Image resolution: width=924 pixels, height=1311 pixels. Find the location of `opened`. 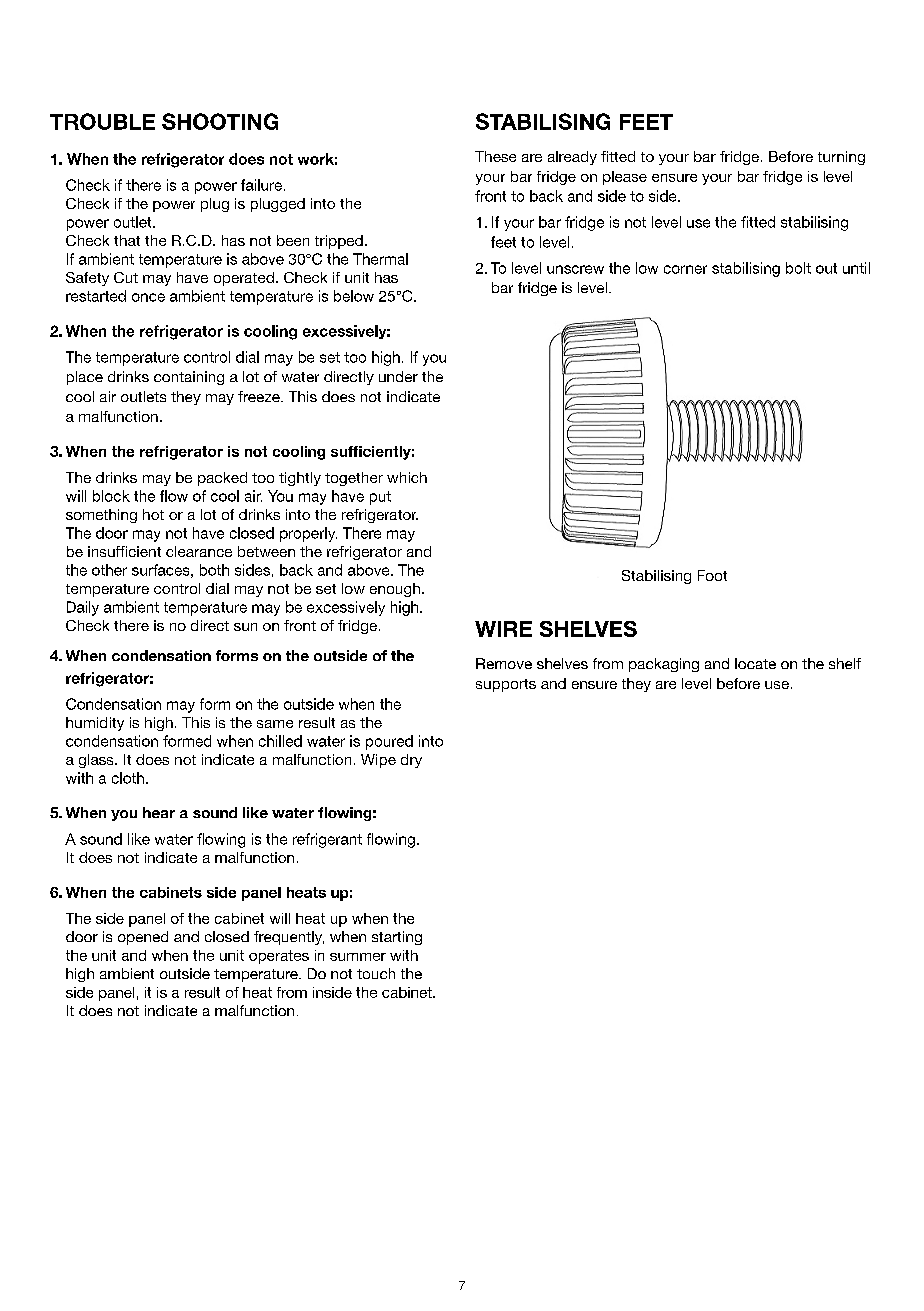

opened is located at coordinates (143, 938).
